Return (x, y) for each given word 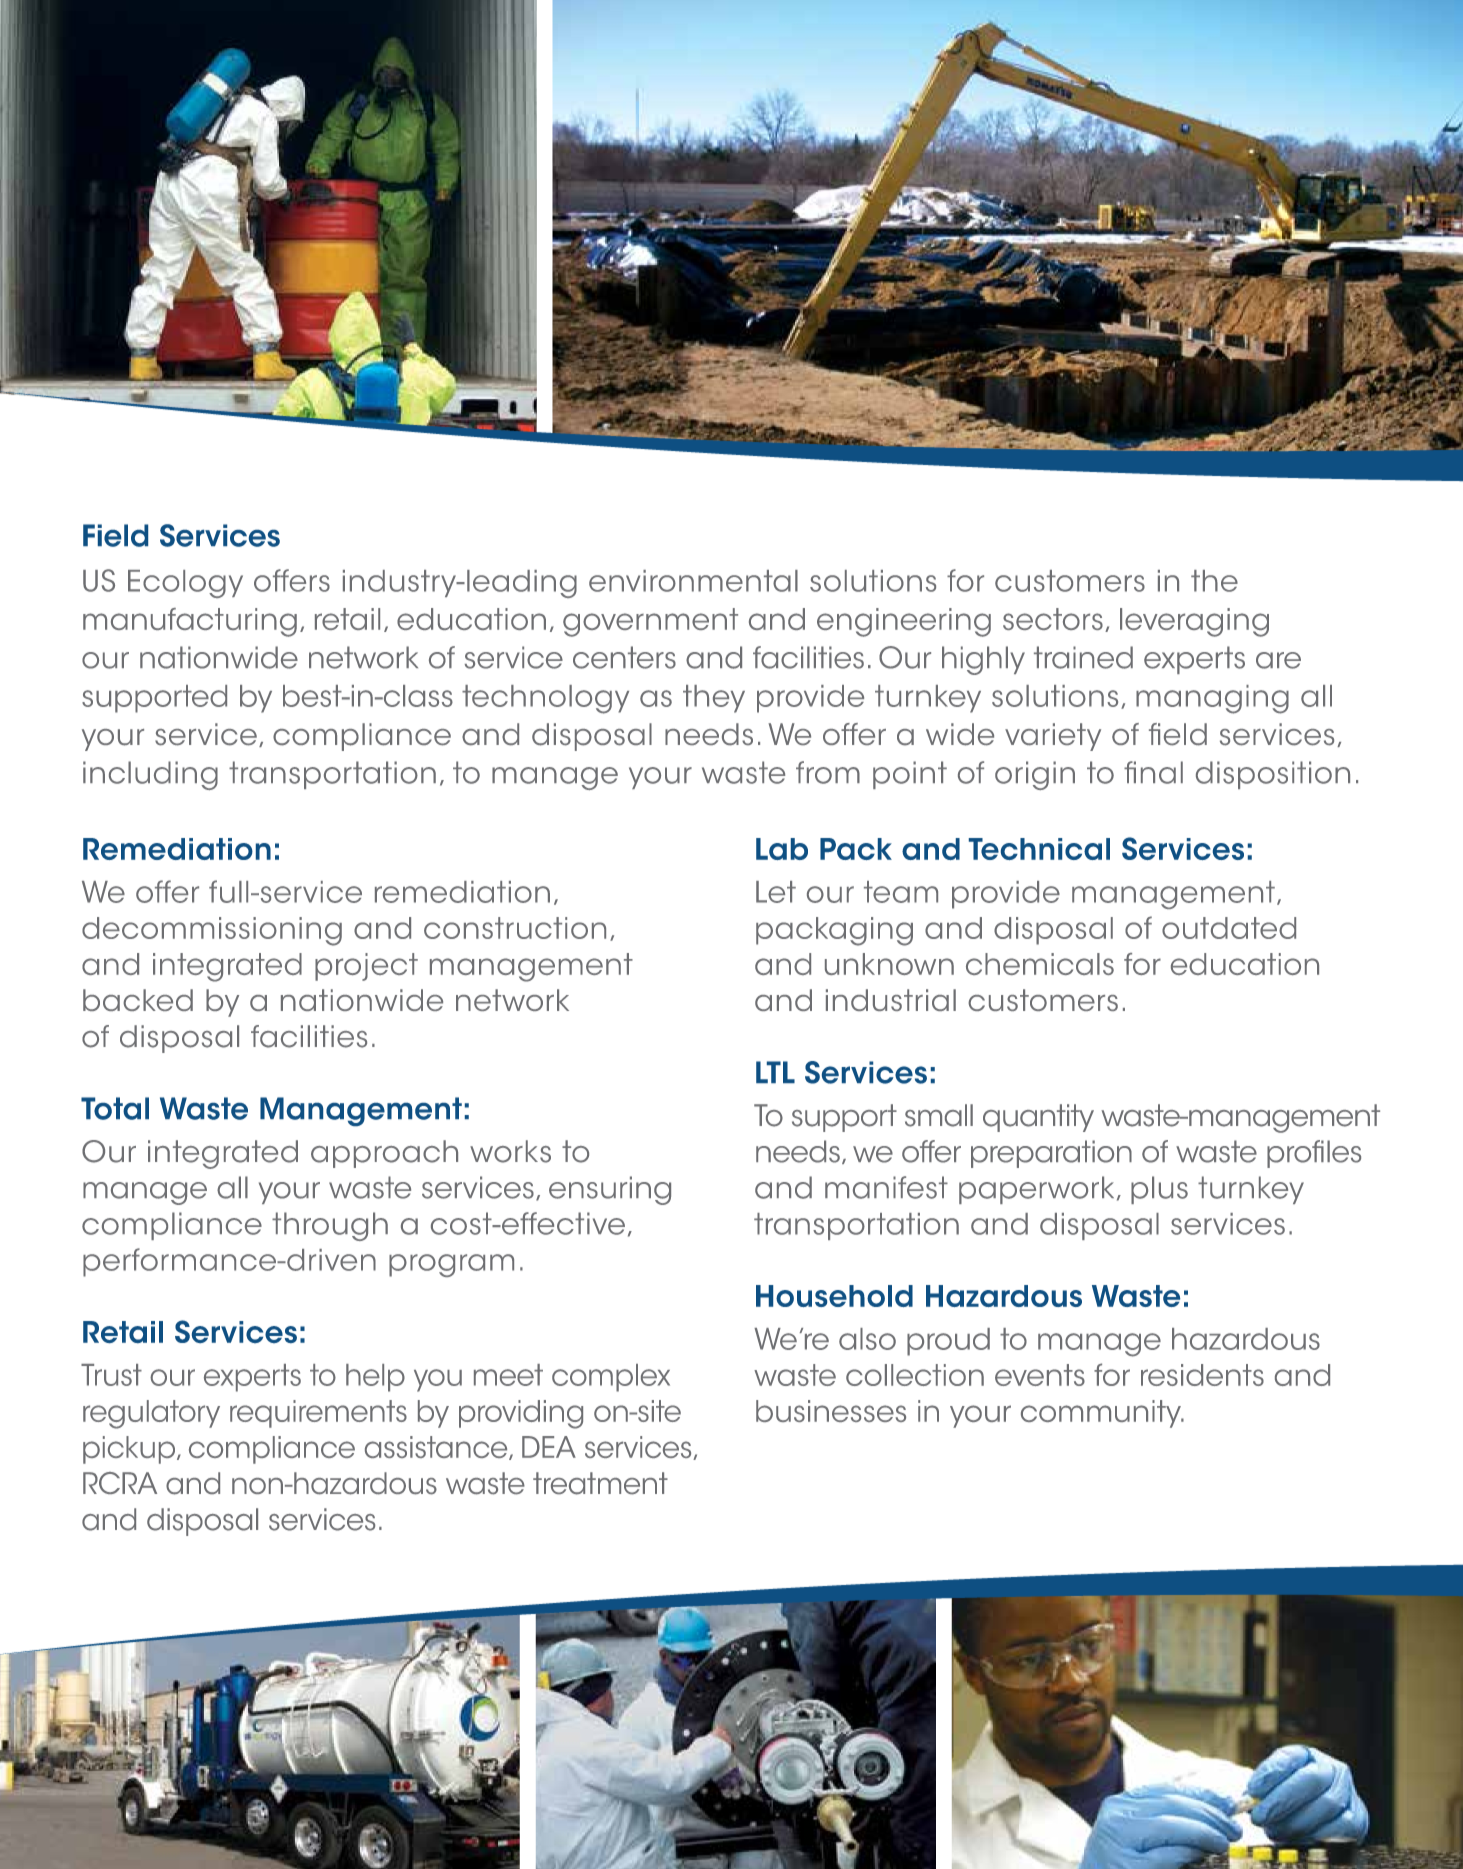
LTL (775, 1072)
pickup (130, 1450)
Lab (782, 849)
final (1153, 772)
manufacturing (190, 622)
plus (1159, 1190)
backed (138, 1000)
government (650, 622)
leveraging (1194, 622)
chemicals (1040, 964)
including (150, 775)
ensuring (610, 1190)
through (330, 1226)
